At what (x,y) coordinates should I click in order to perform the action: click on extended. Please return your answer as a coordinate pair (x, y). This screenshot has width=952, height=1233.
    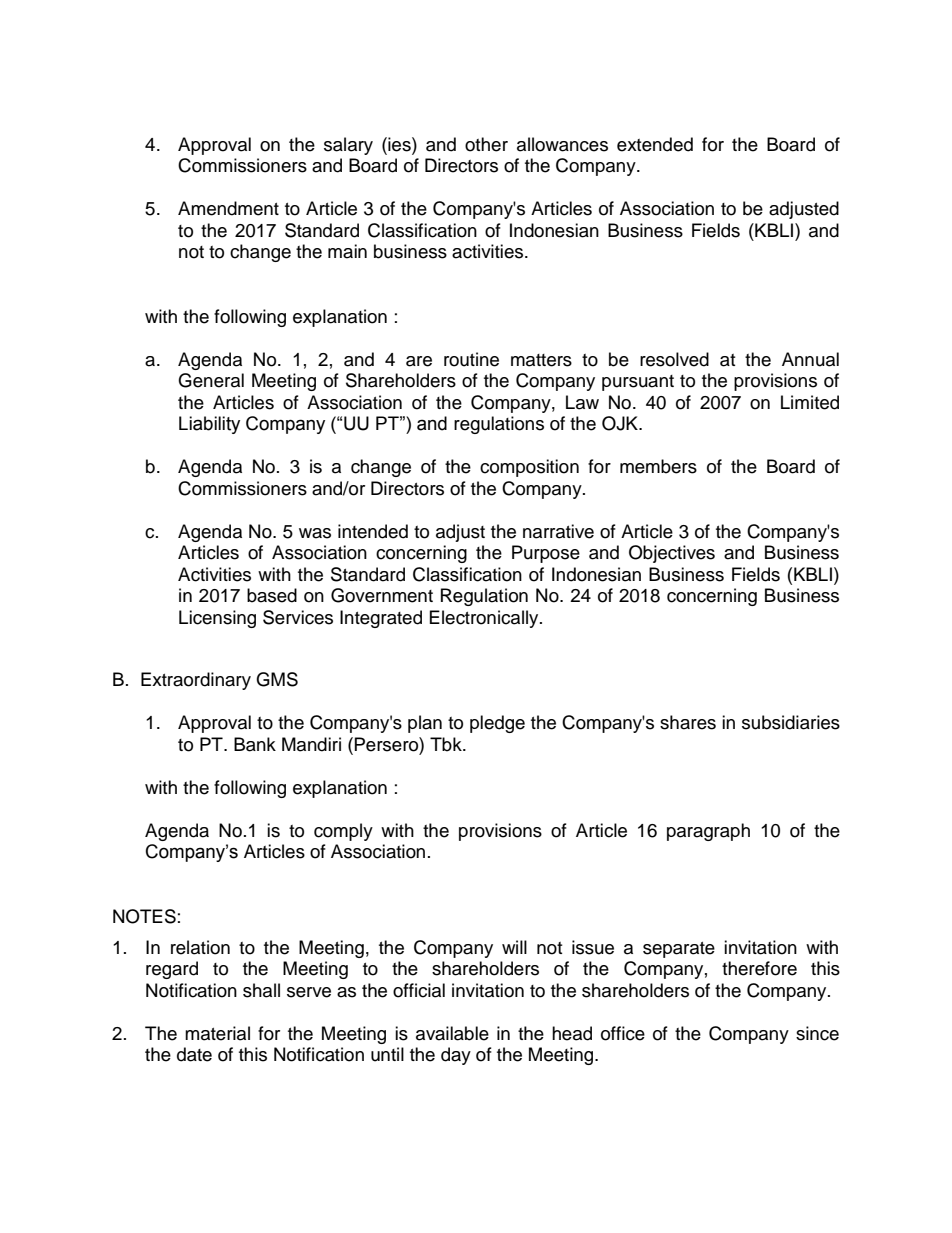
    Looking at the image, I should click on (655, 144).
